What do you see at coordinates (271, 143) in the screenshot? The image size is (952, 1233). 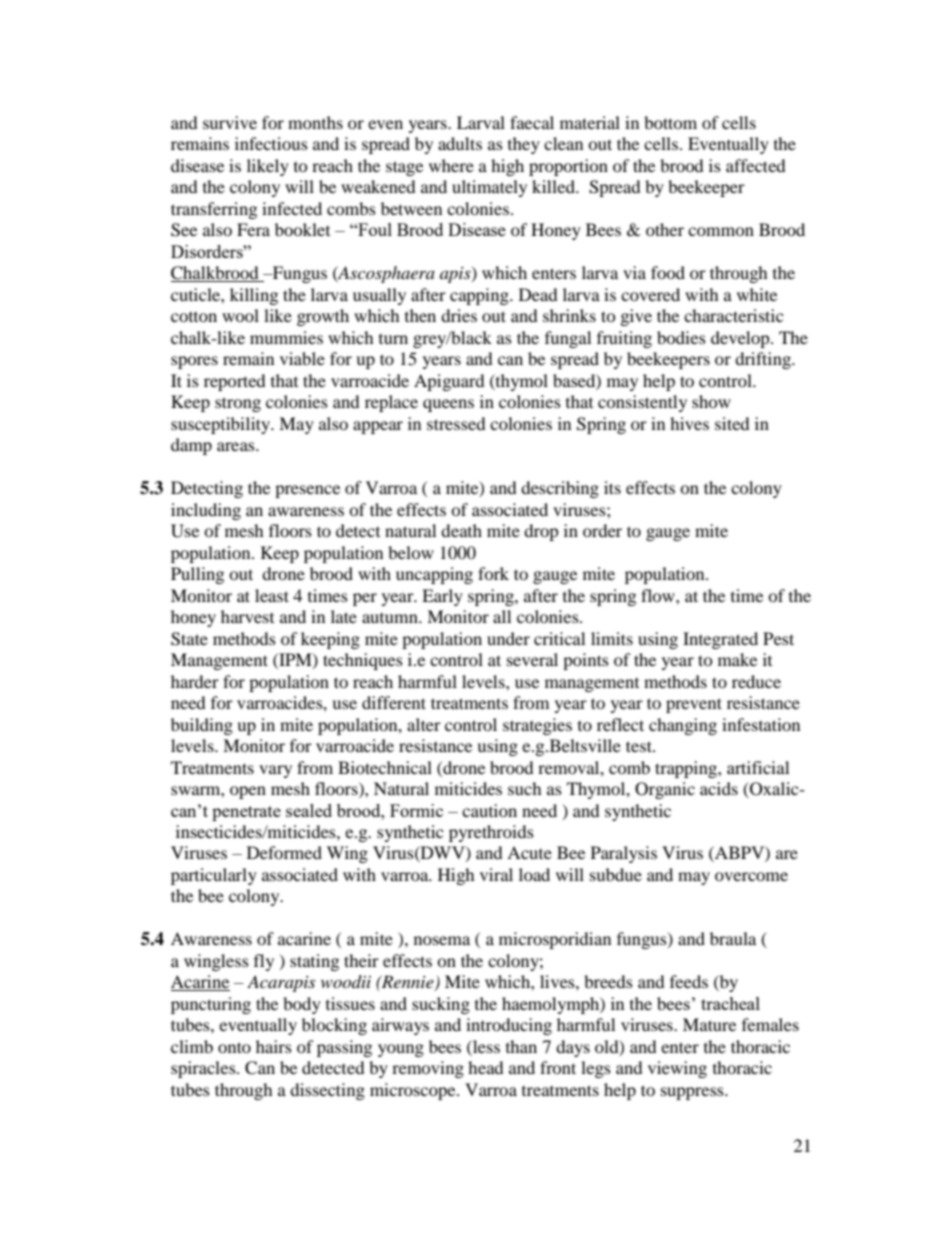 I see `infectious` at bounding box center [271, 143].
